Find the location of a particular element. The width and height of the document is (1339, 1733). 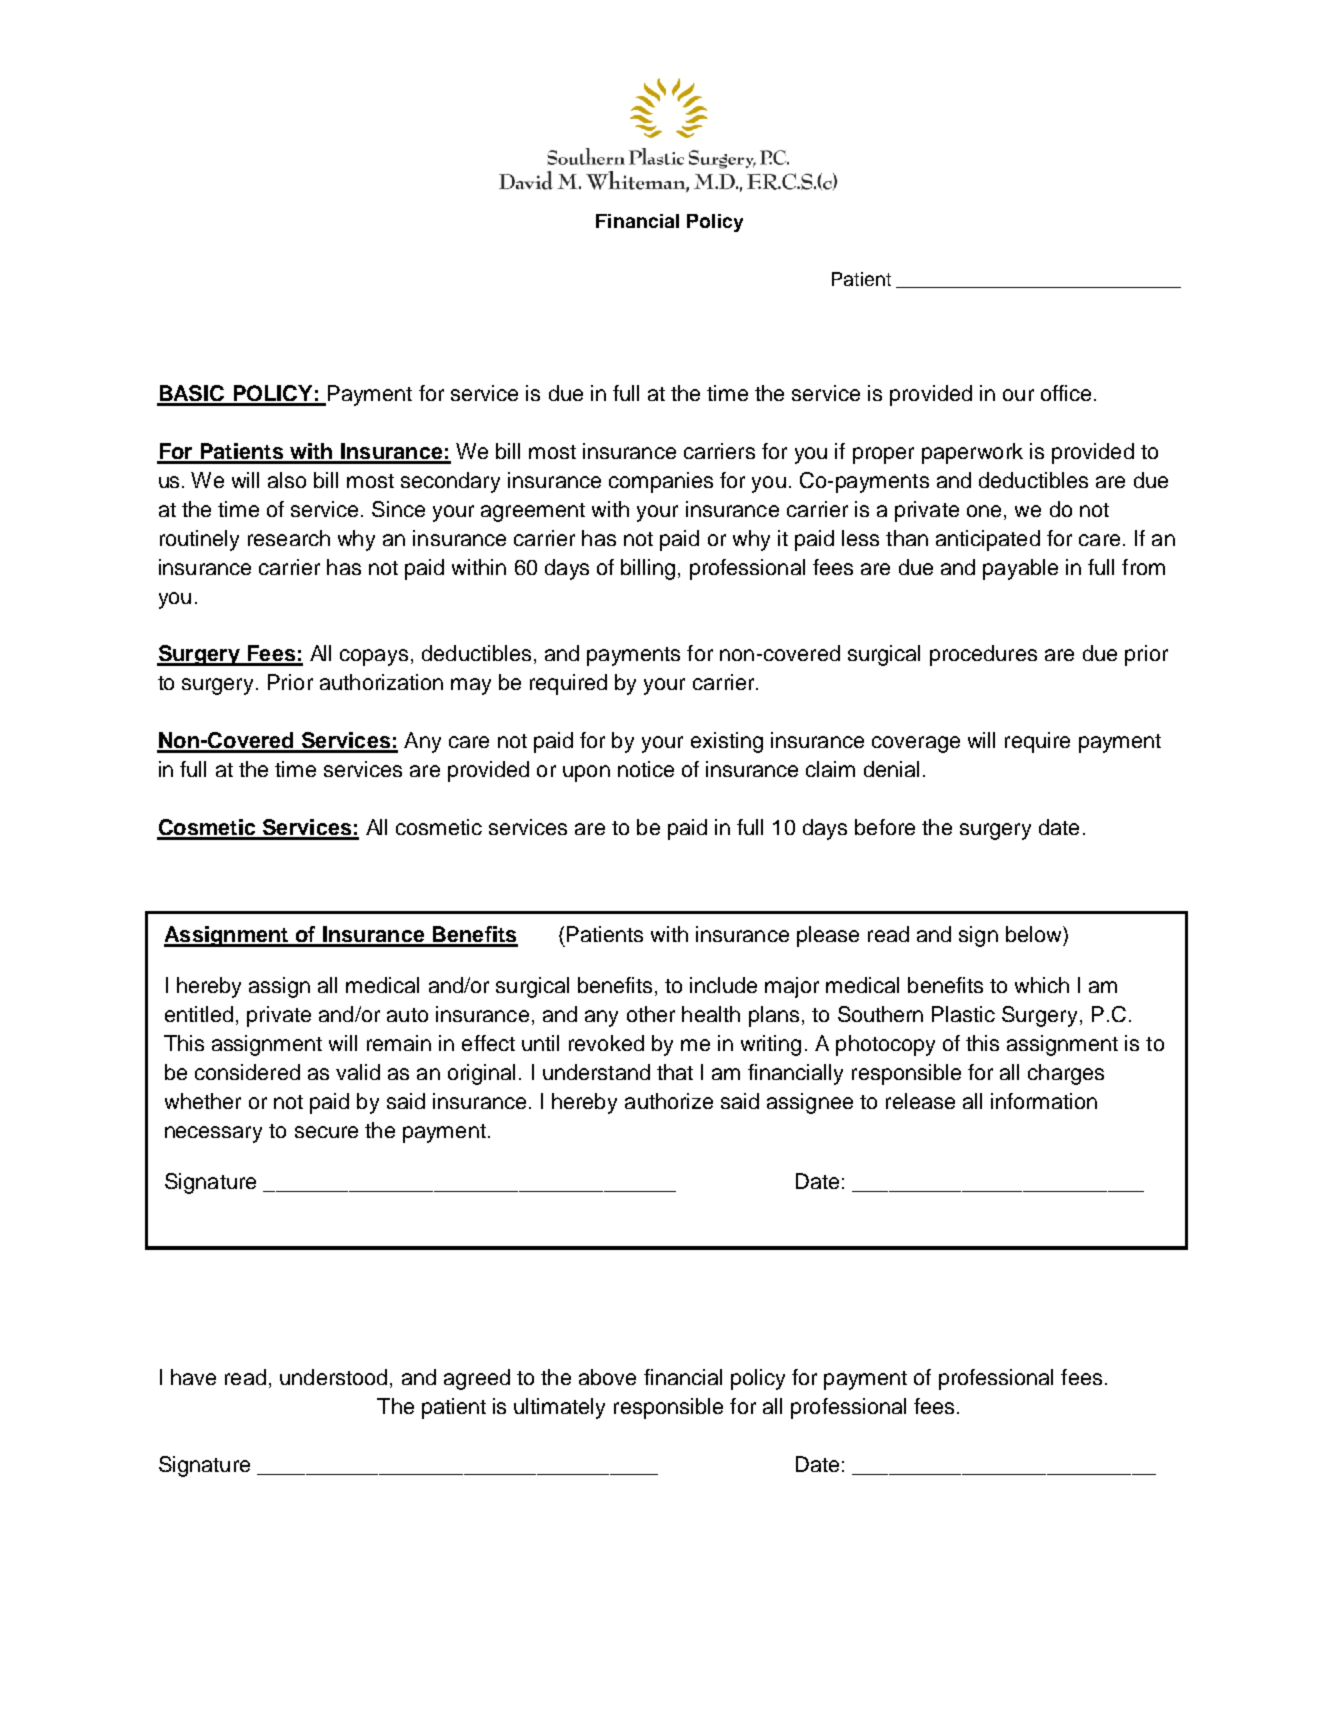

authorize is located at coordinates (669, 1101).
